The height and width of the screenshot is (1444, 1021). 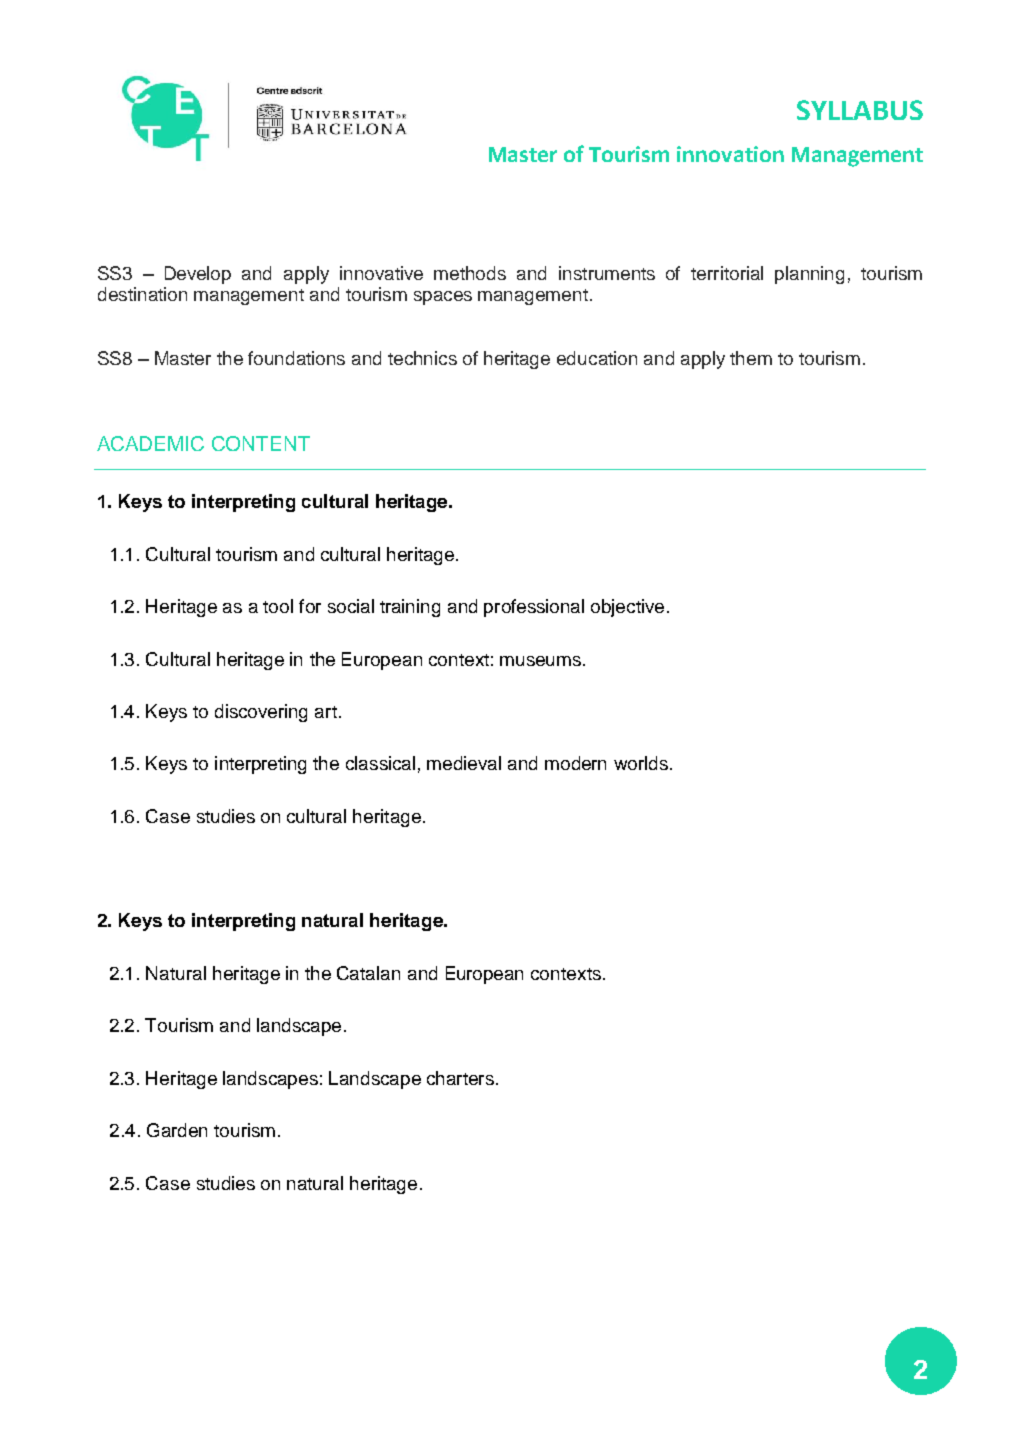 What do you see at coordinates (641, 763) in the screenshot?
I see `worlds` at bounding box center [641, 763].
